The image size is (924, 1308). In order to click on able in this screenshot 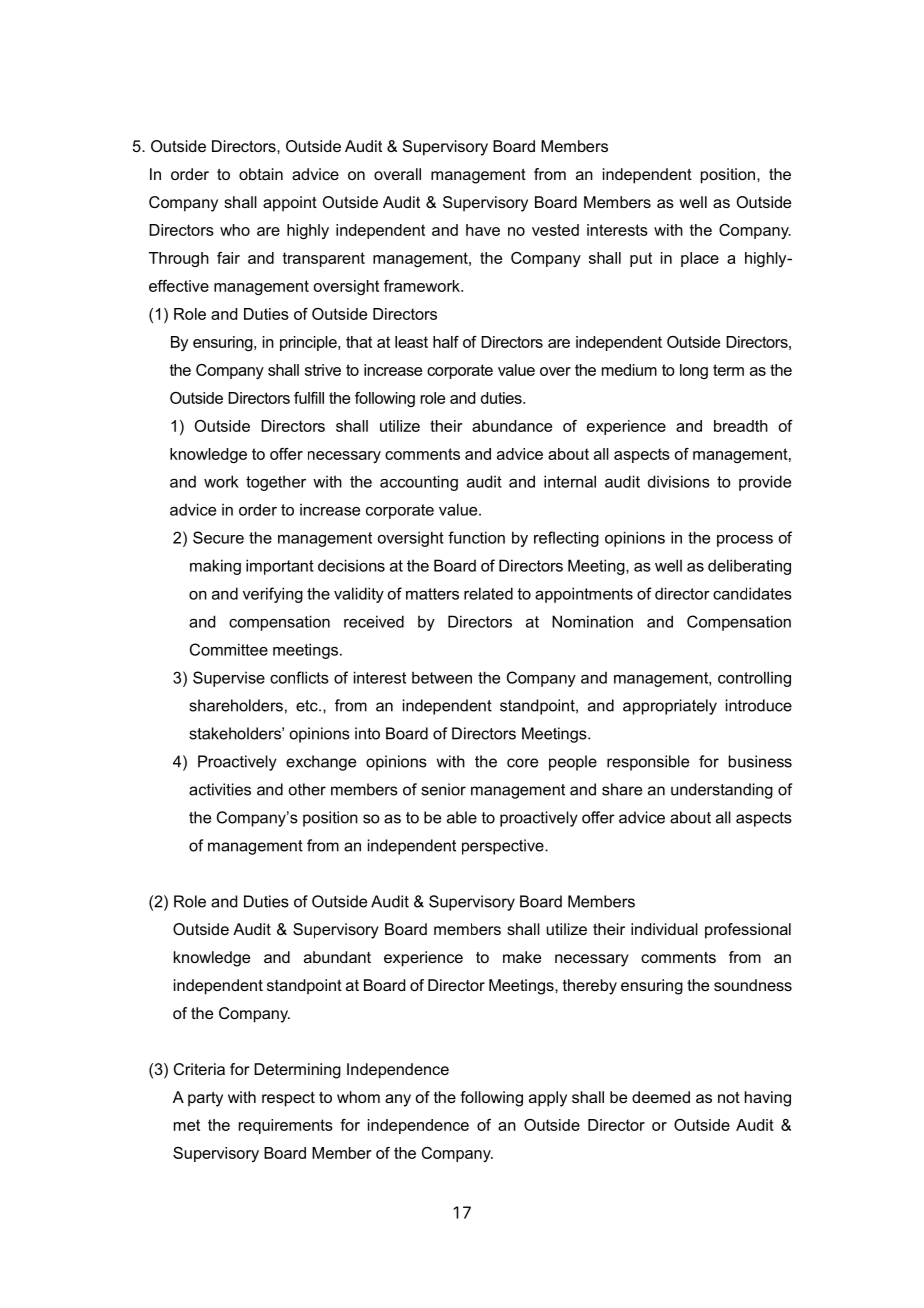, I will do `click(462, 817)`.
